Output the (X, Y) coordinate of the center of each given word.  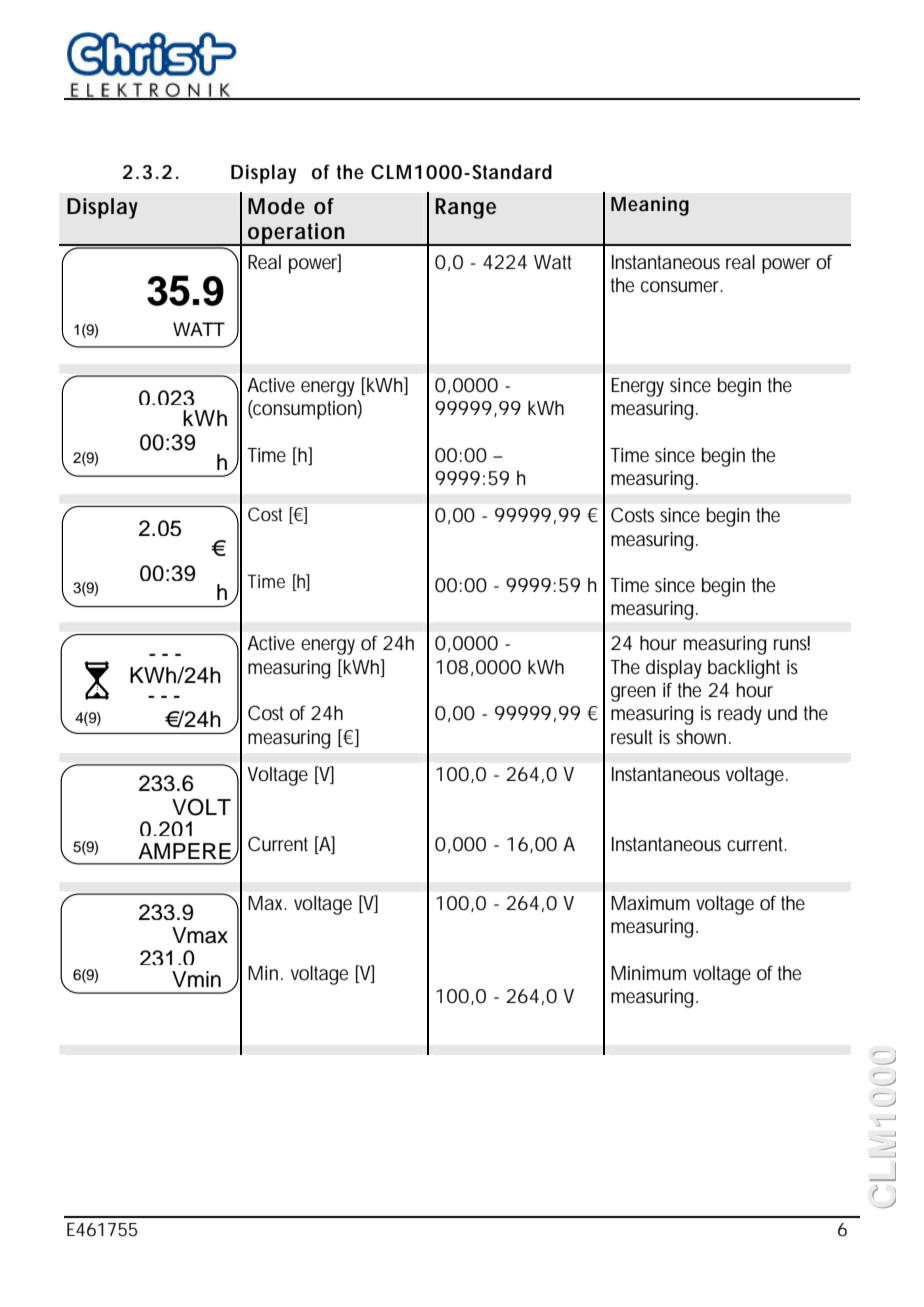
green (633, 694)
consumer (682, 287)
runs (792, 643)
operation (297, 234)
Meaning (650, 206)
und (782, 712)
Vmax (200, 935)
